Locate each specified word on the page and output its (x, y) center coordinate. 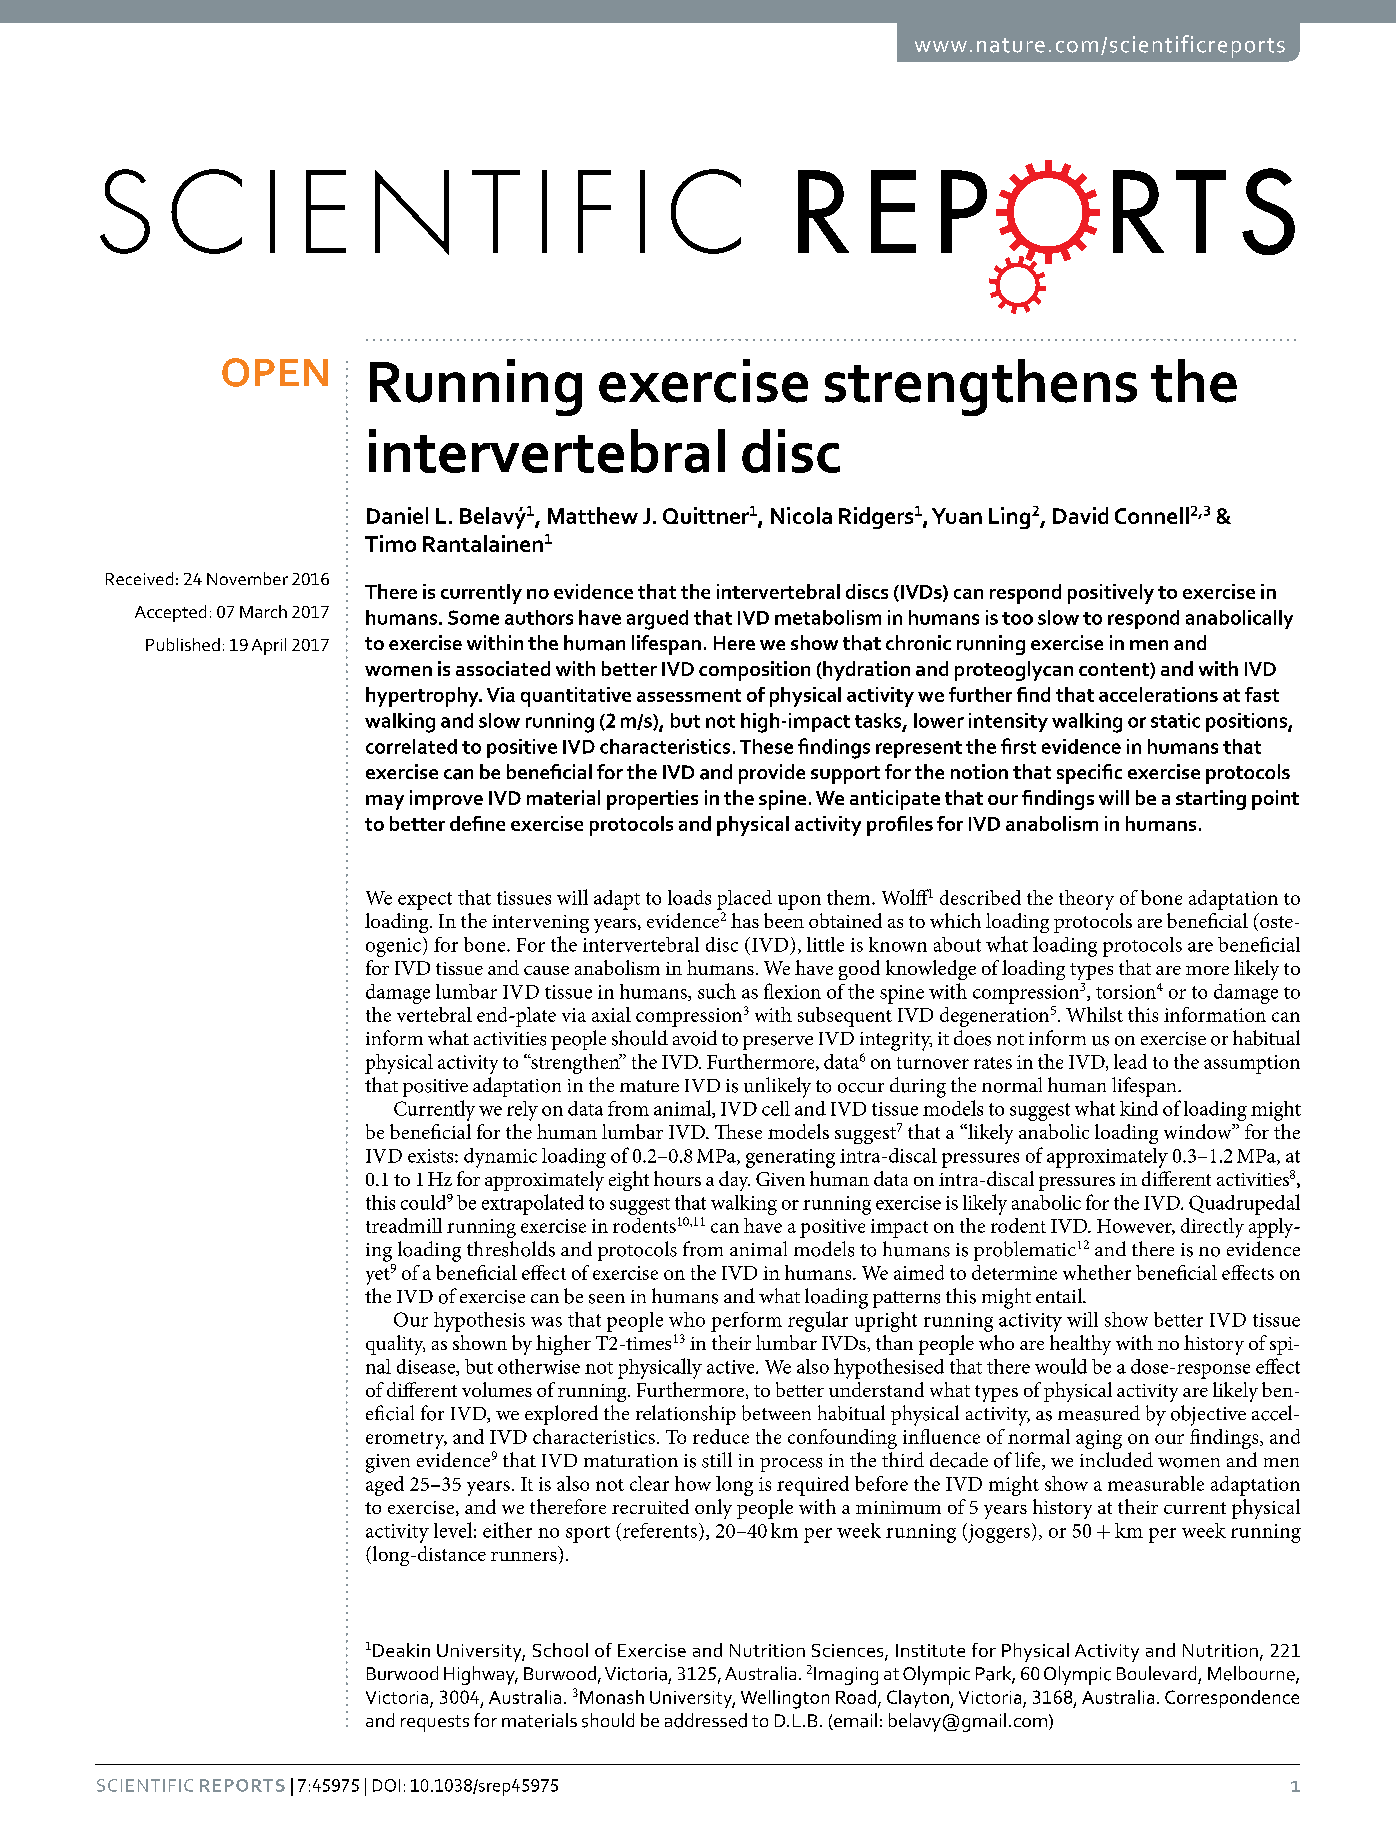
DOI (386, 1785)
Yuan (957, 516)
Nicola (801, 515)
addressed (706, 1720)
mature (649, 1086)
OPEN (275, 372)
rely (522, 1111)
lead (1130, 1061)
